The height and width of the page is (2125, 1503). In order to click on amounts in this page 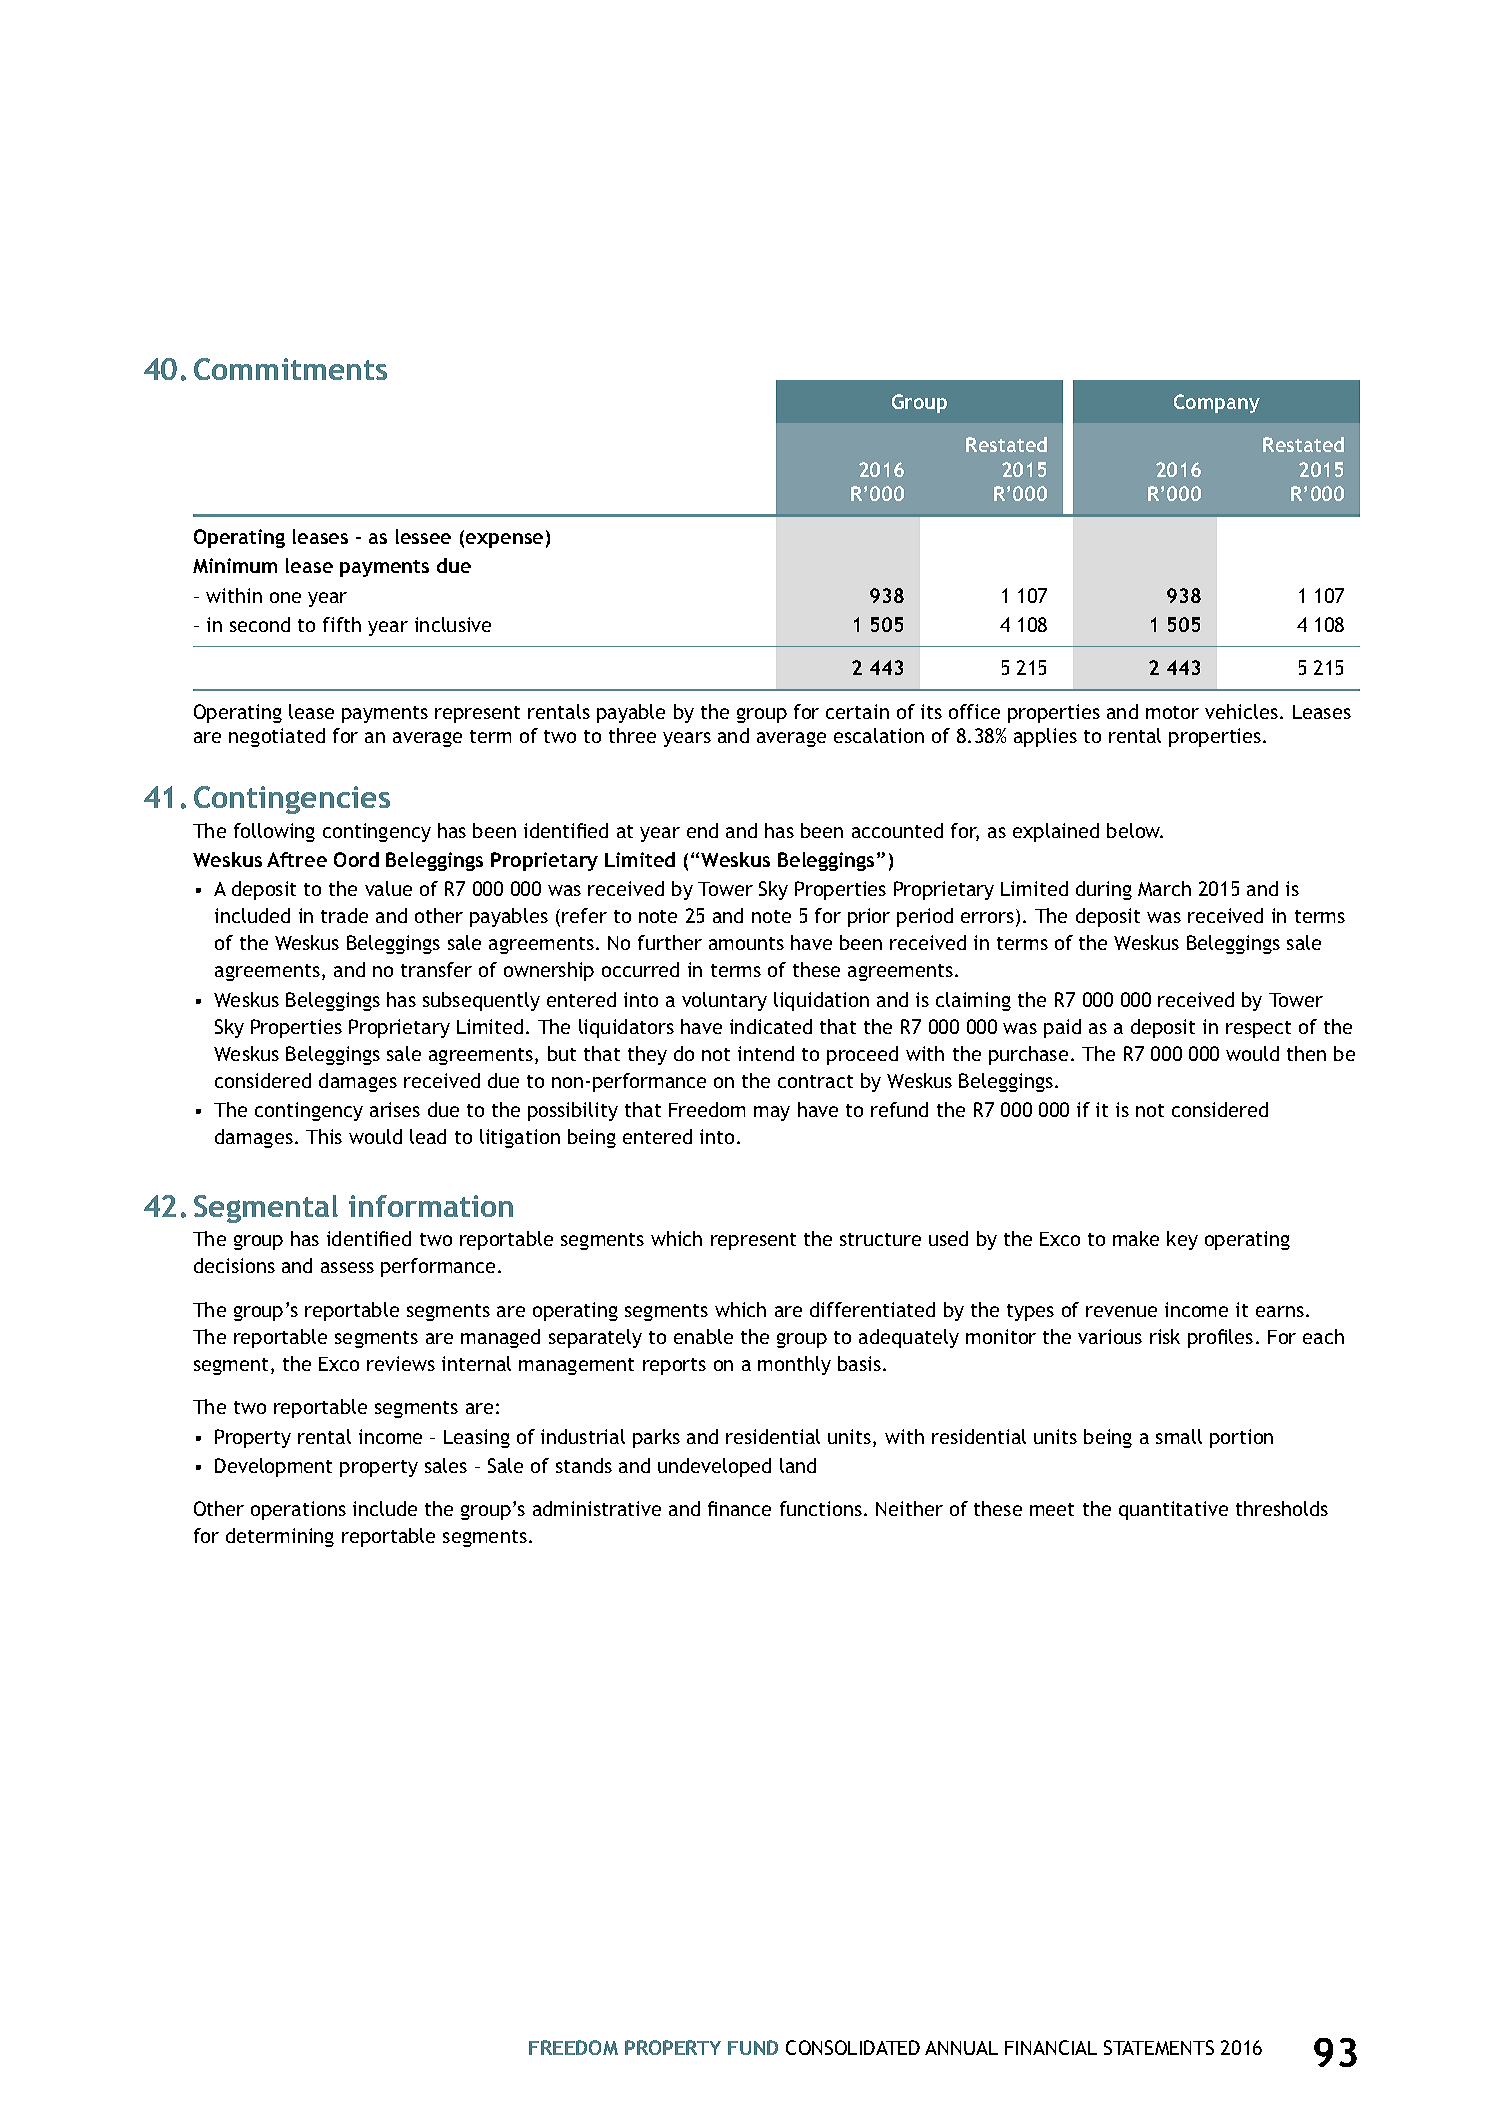, I will do `click(746, 943)`.
